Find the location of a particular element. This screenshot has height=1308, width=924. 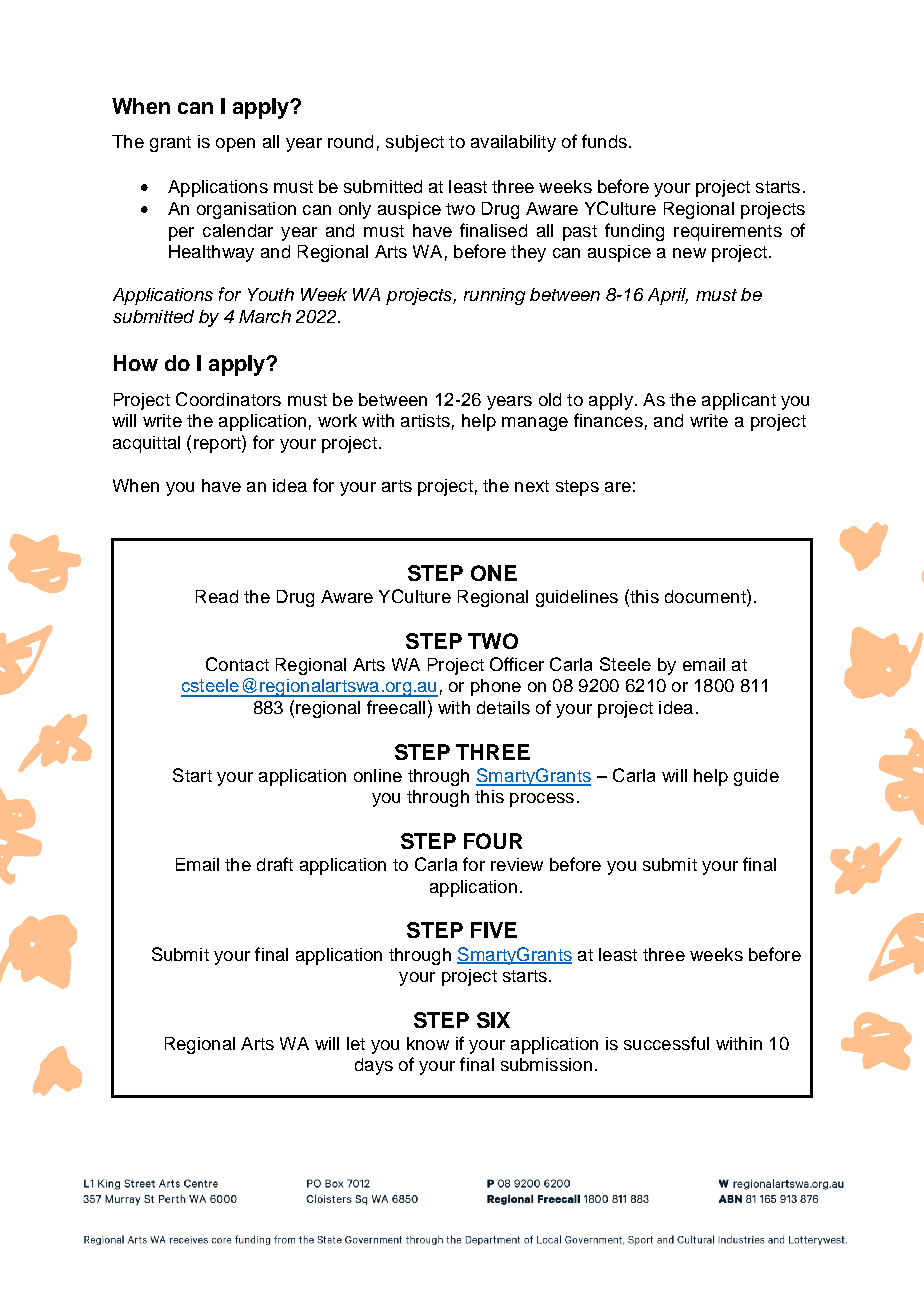

finances is located at coordinates (608, 420).
